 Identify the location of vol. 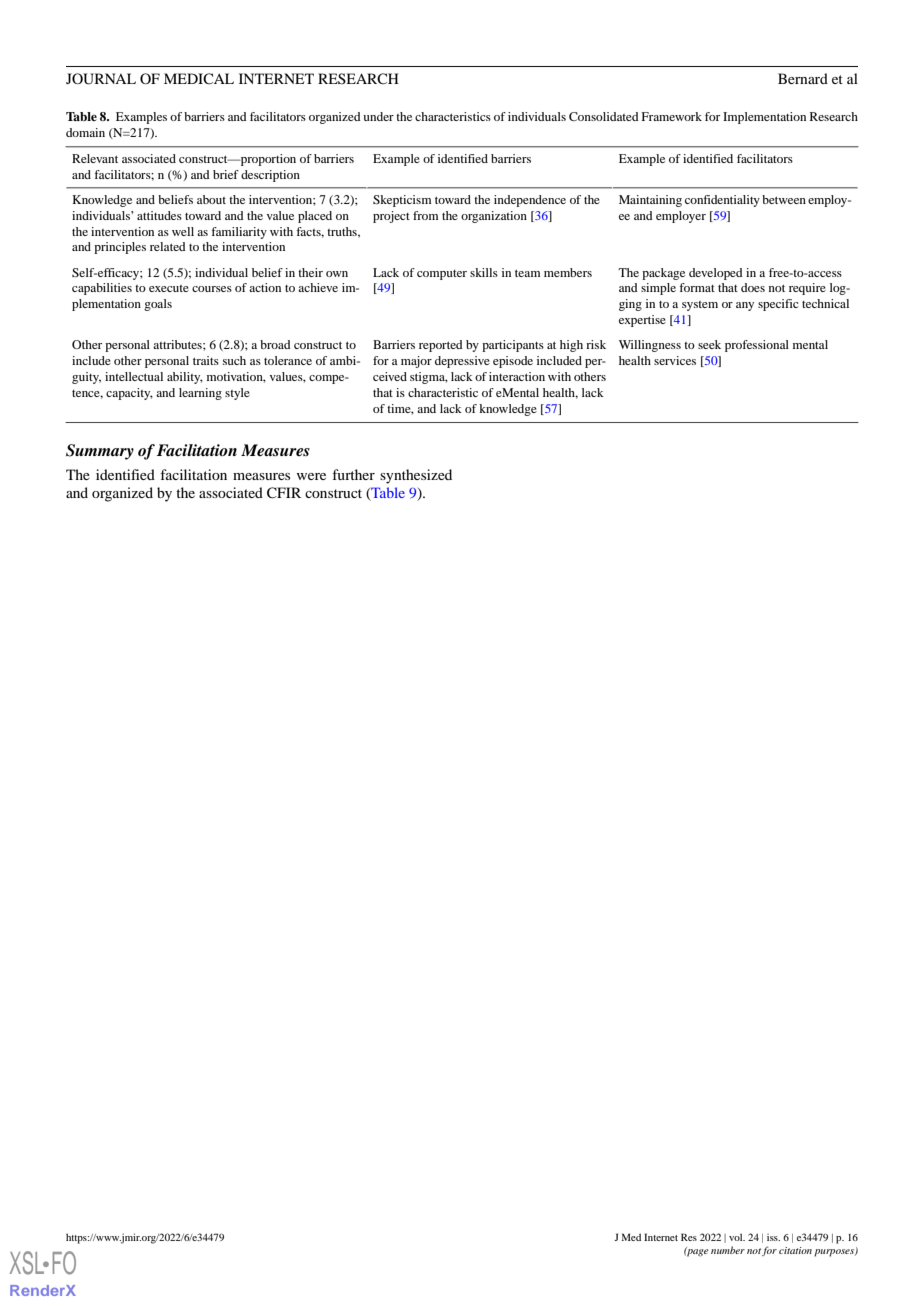
(737, 1237).
